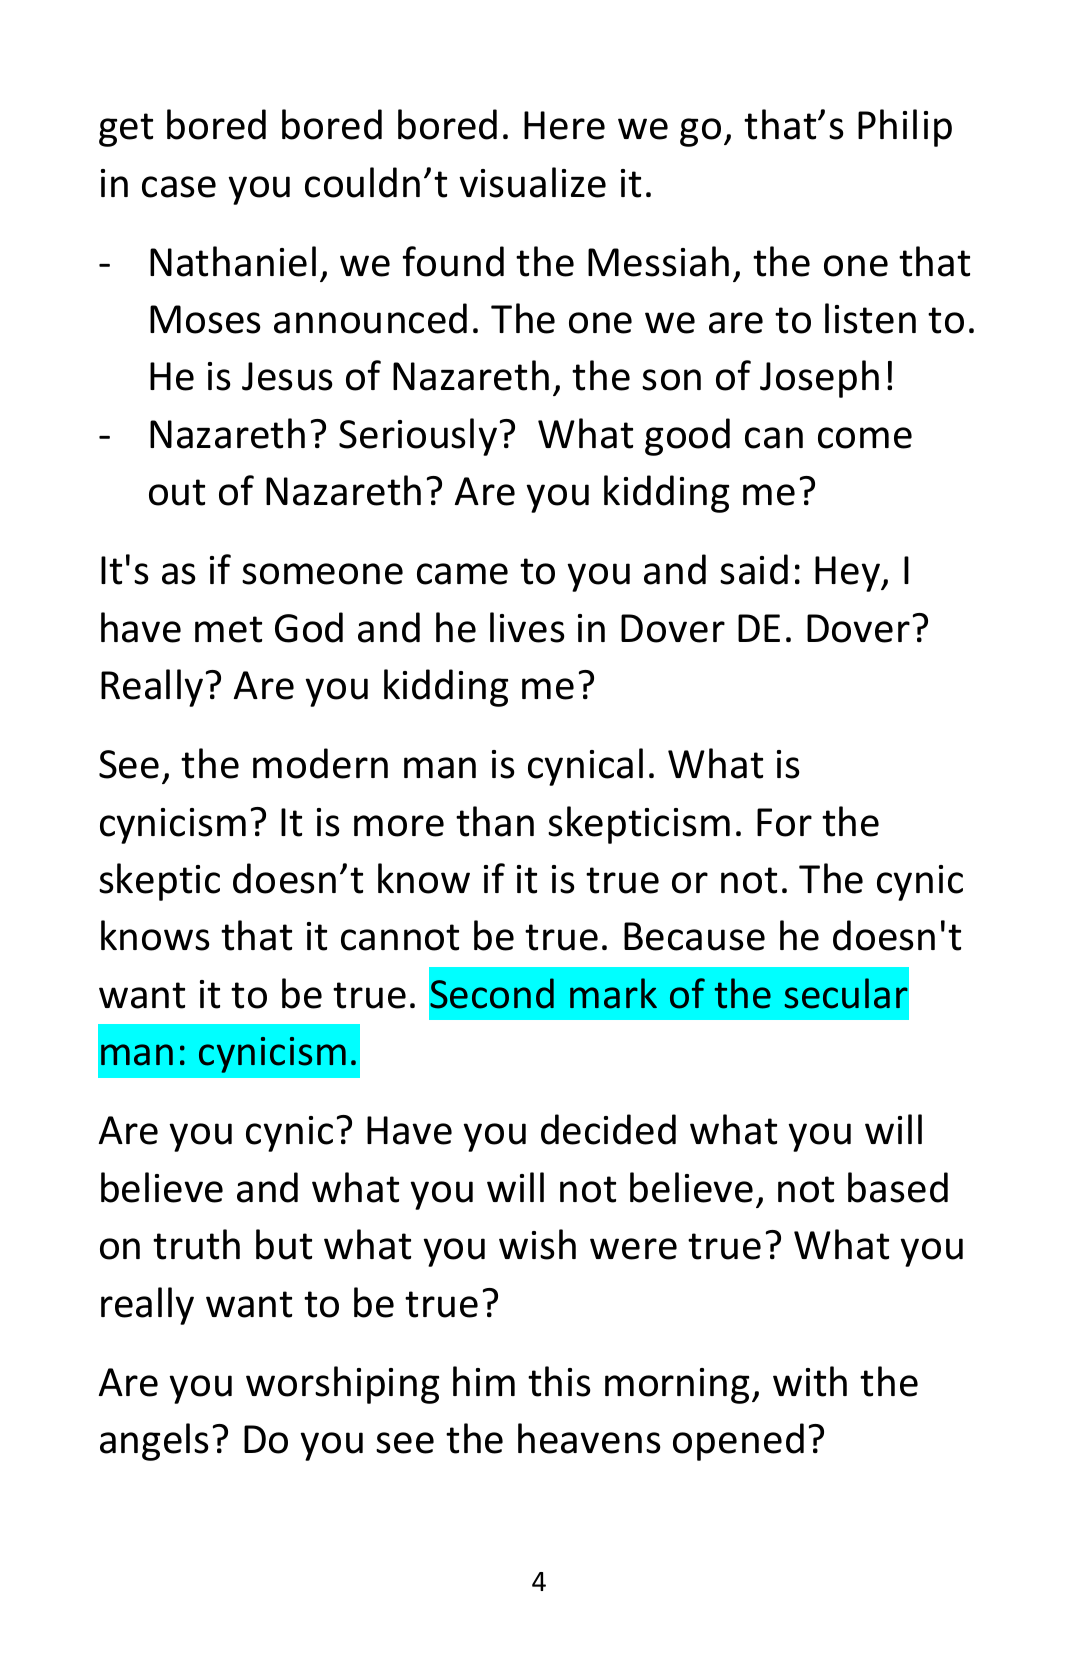 The height and width of the screenshot is (1666, 1078). I want to click on angels, so click(154, 1442).
